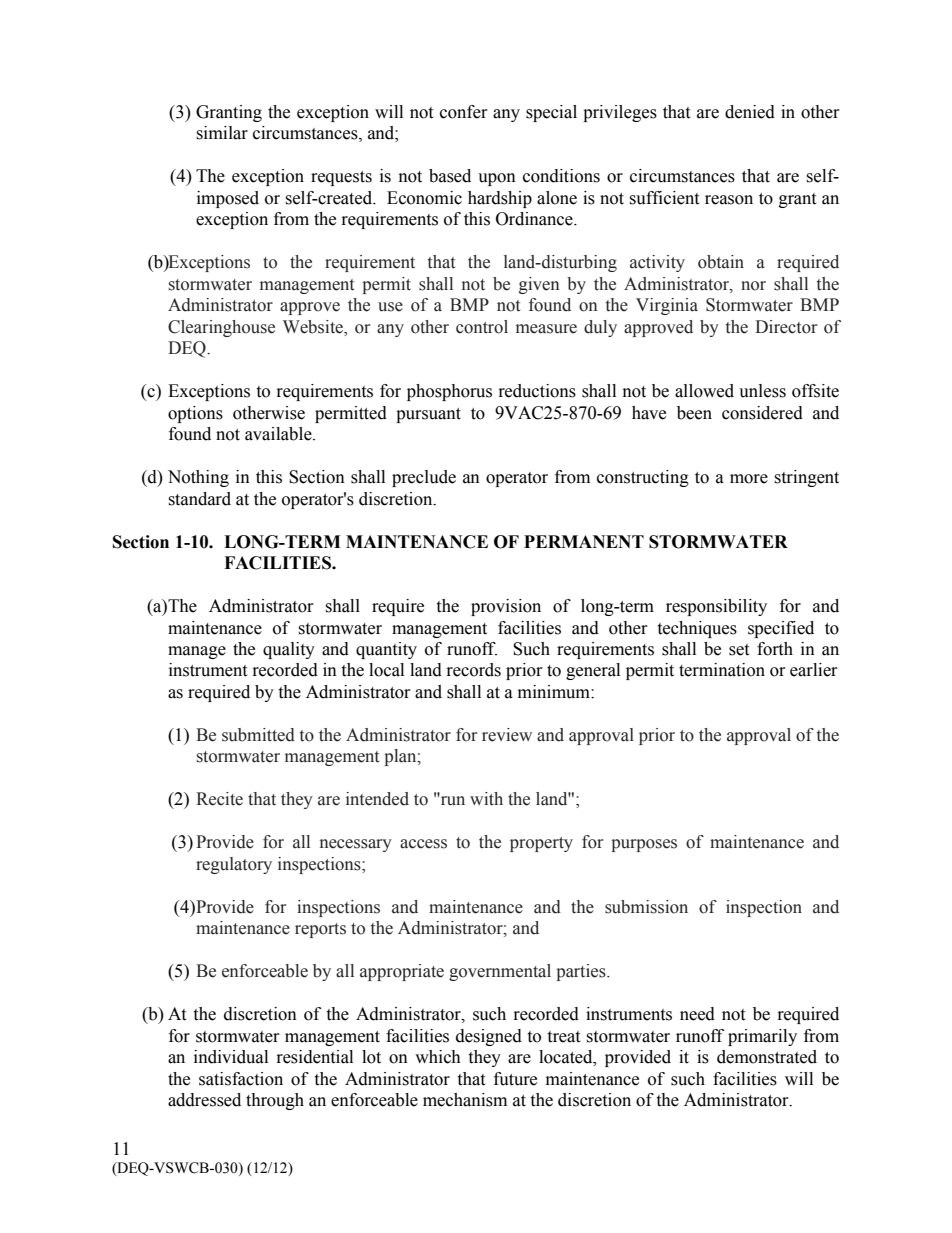 This screenshot has height=1233, width=952. I want to click on upon, so click(497, 179).
